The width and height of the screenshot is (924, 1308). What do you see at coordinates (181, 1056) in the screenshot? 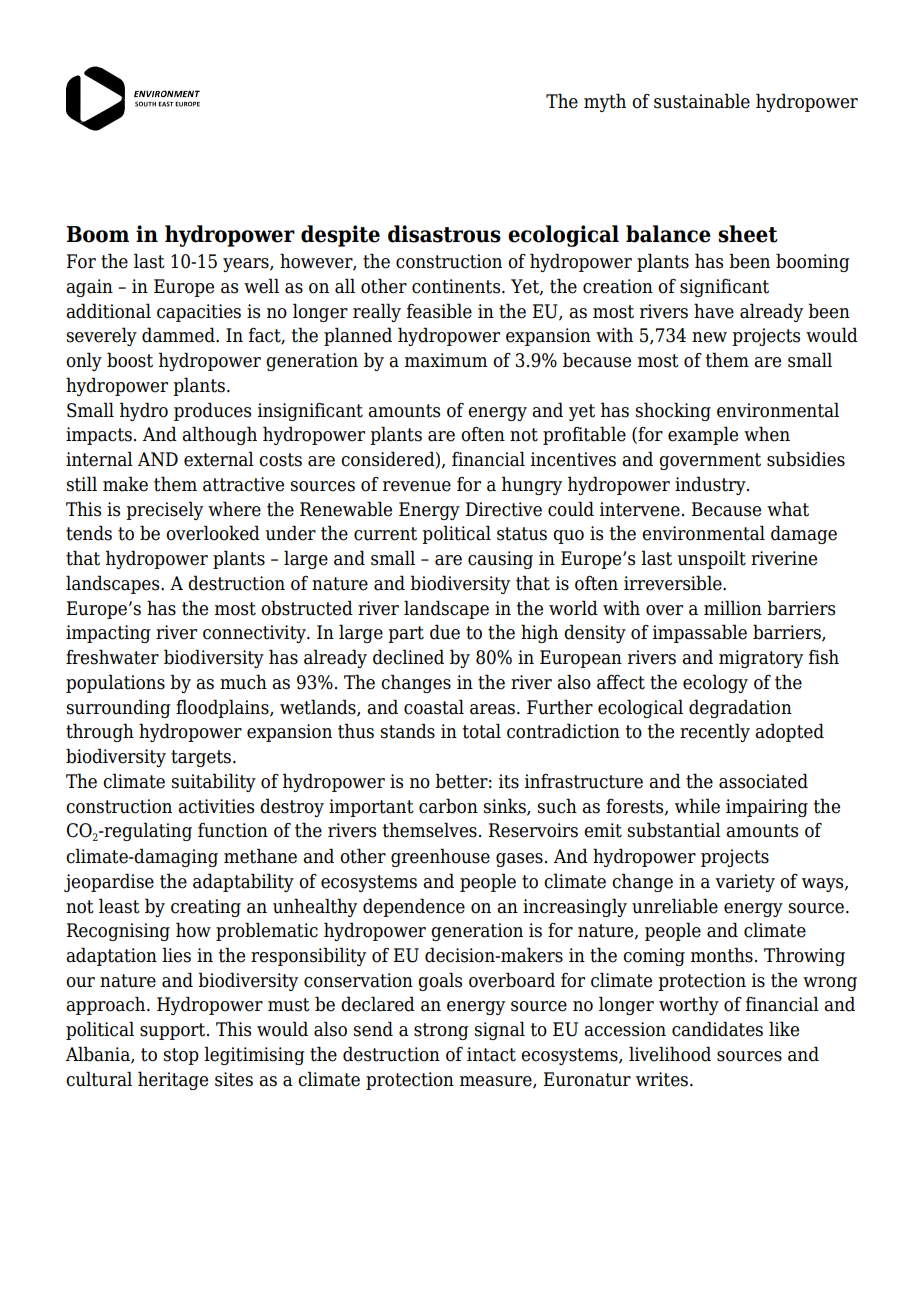
I see `stop` at bounding box center [181, 1056].
